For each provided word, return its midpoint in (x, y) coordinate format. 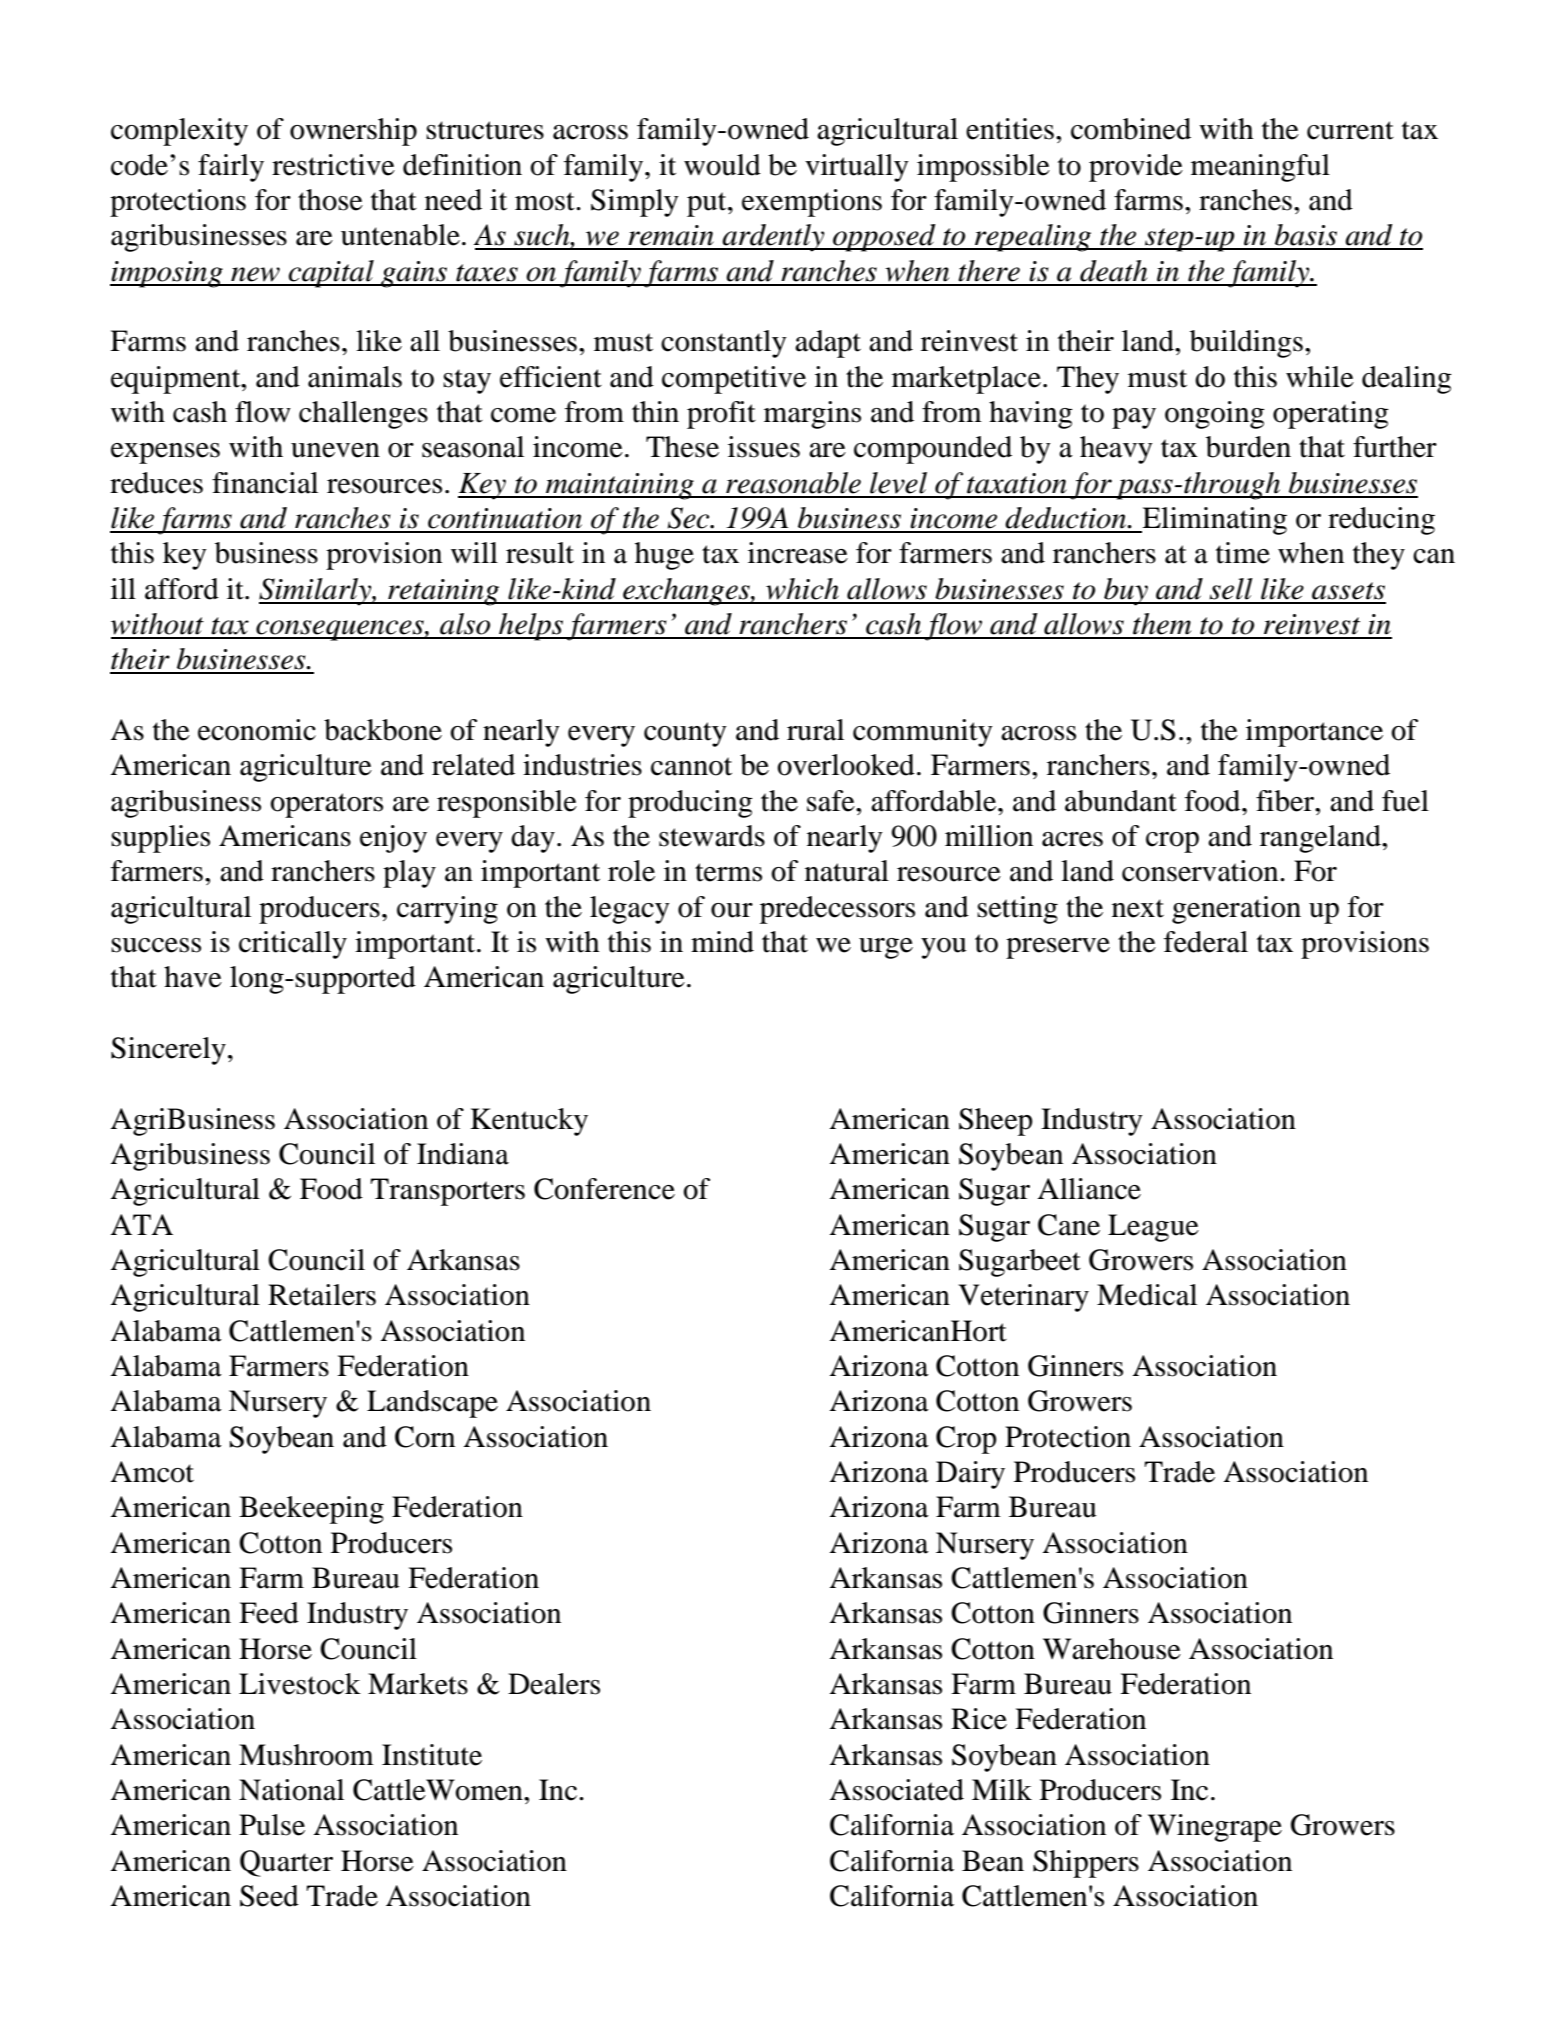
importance (1314, 733)
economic (257, 730)
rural (815, 730)
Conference (604, 1189)
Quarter (286, 1863)
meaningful (1260, 168)
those (330, 200)
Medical (1147, 1295)
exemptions (812, 203)
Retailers (322, 1295)
